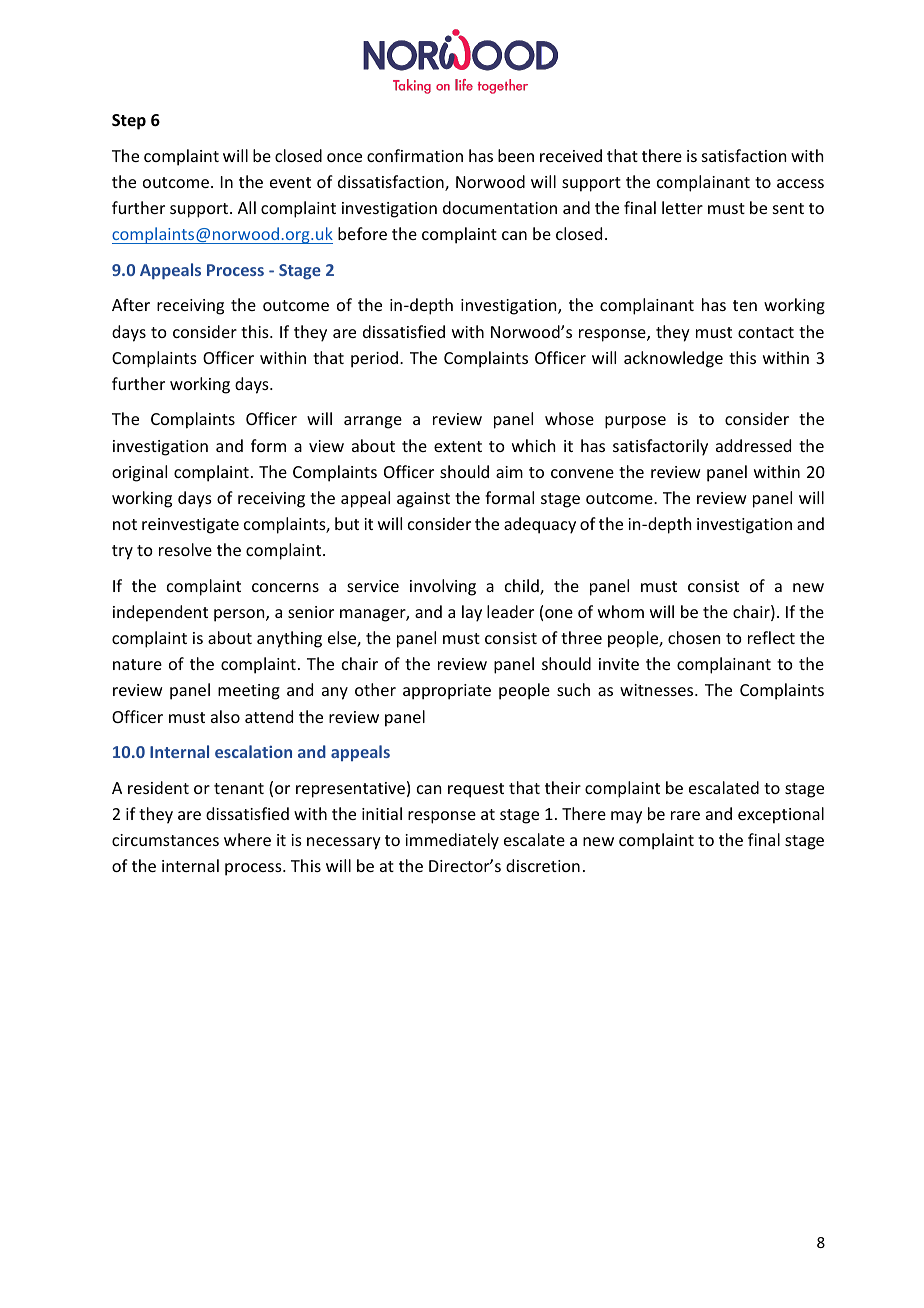 This screenshot has height=1308, width=924. I want to click on contact, so click(766, 332).
